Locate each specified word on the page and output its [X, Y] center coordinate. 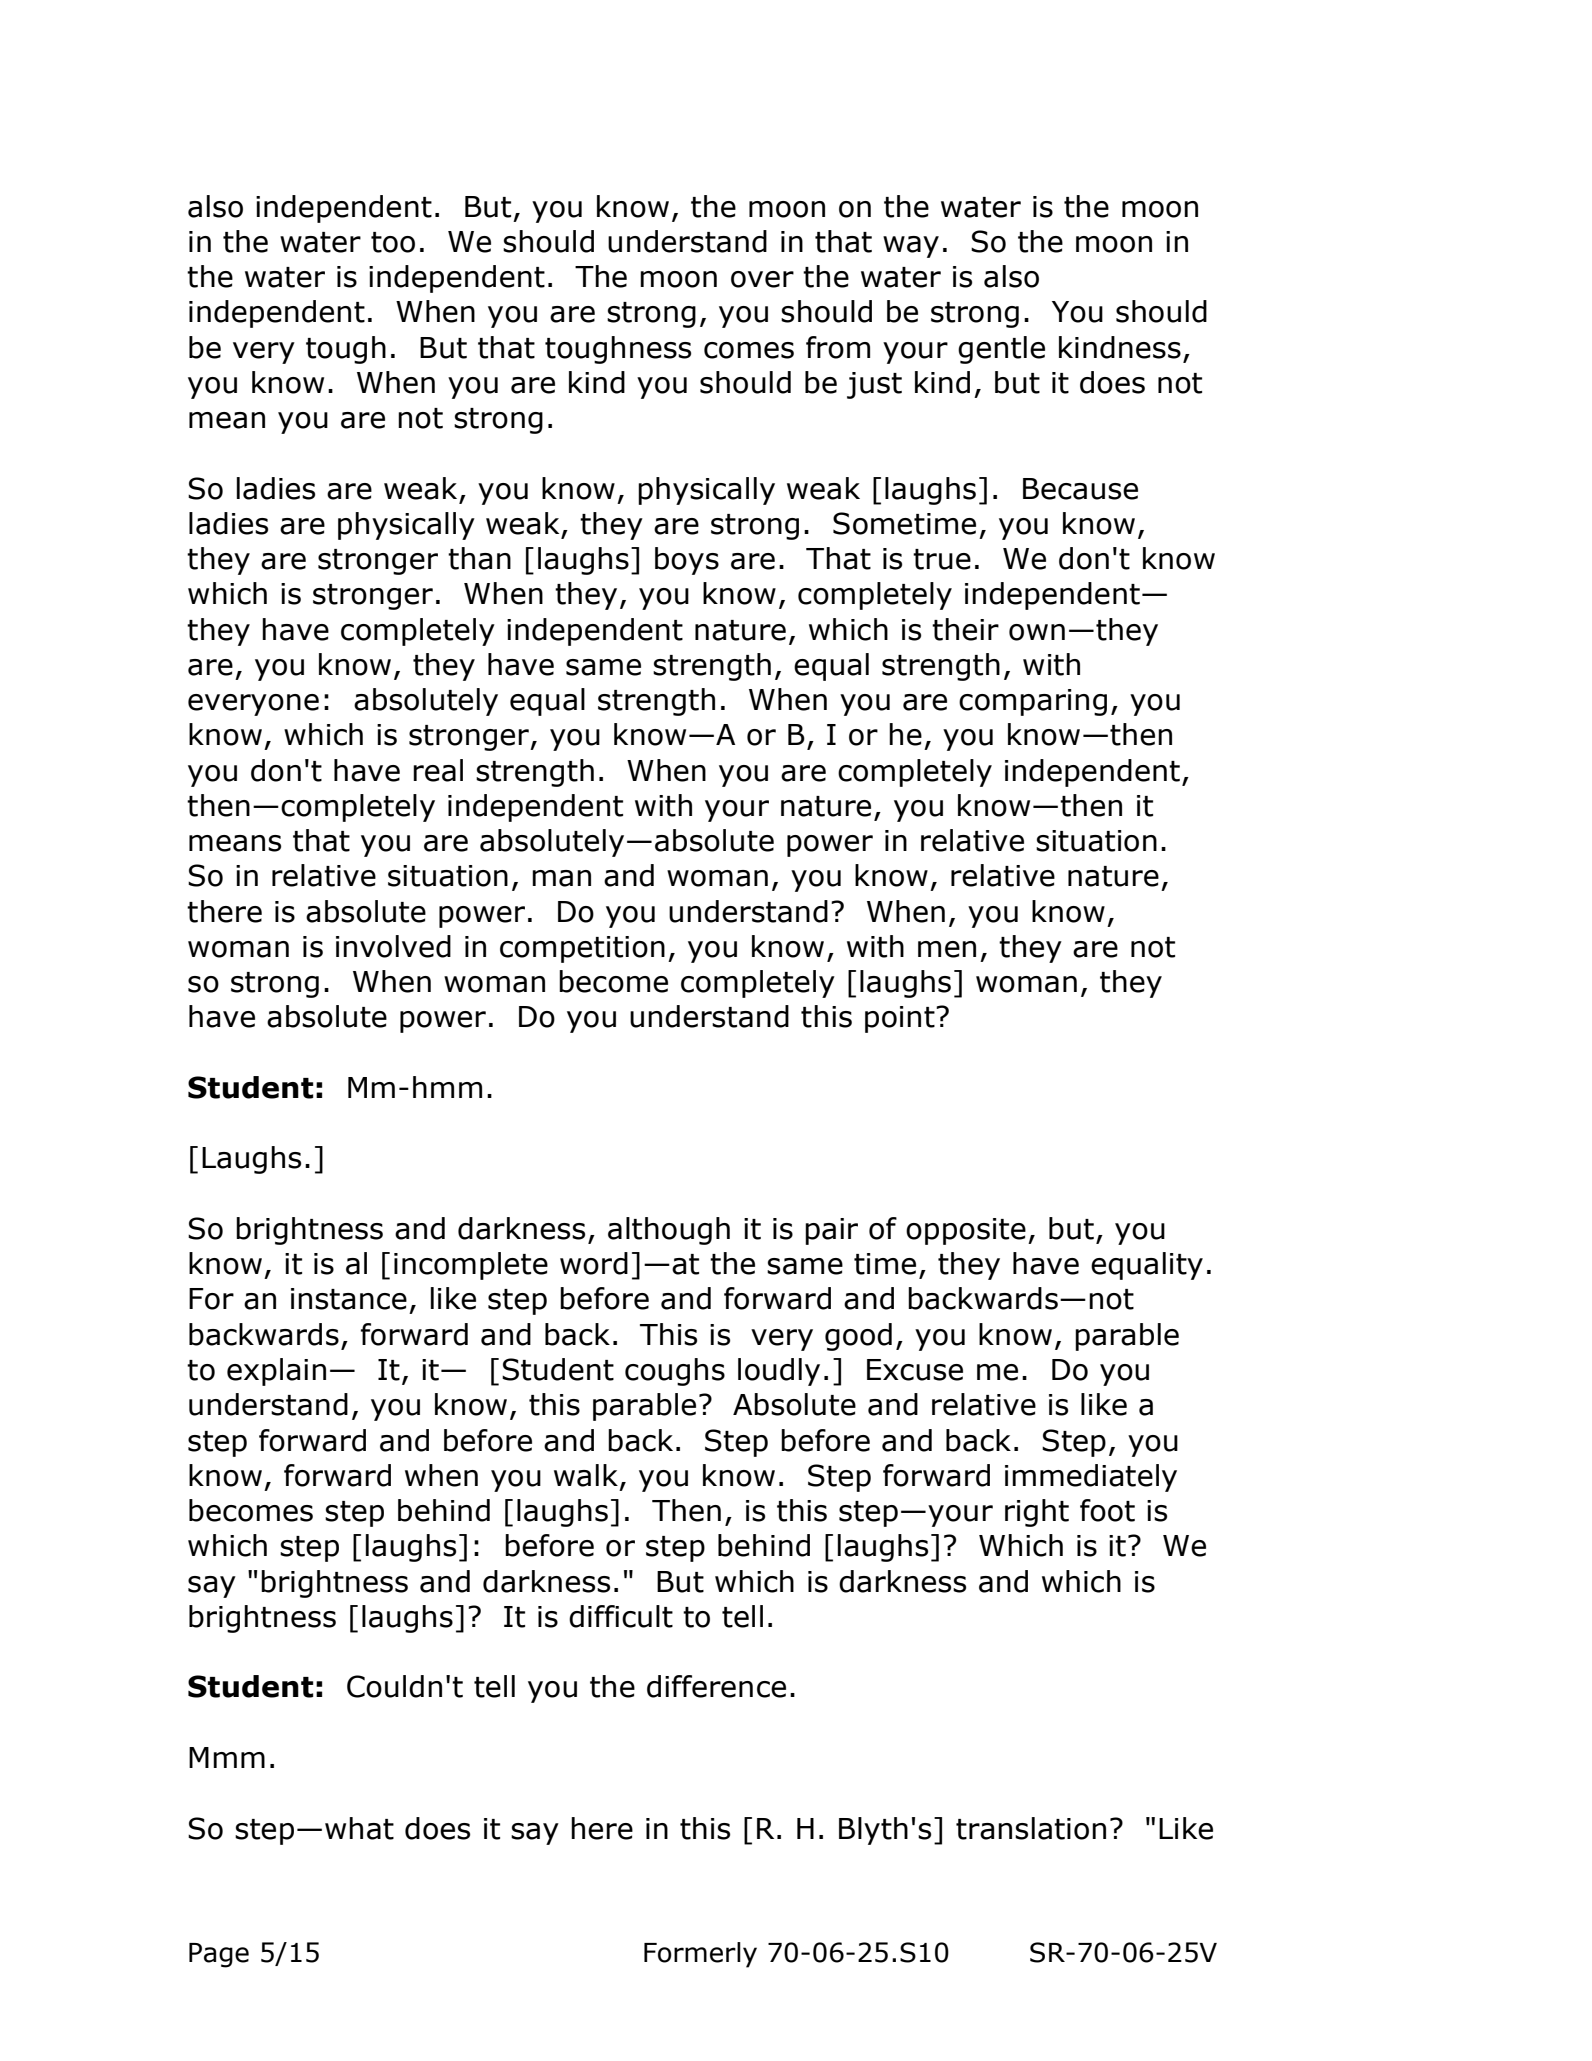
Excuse [915, 1370]
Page [219, 1955]
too [393, 242]
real [438, 770]
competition [582, 949]
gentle [1001, 350]
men [947, 949]
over [762, 279]
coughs [675, 1372]
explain [276, 1372]
